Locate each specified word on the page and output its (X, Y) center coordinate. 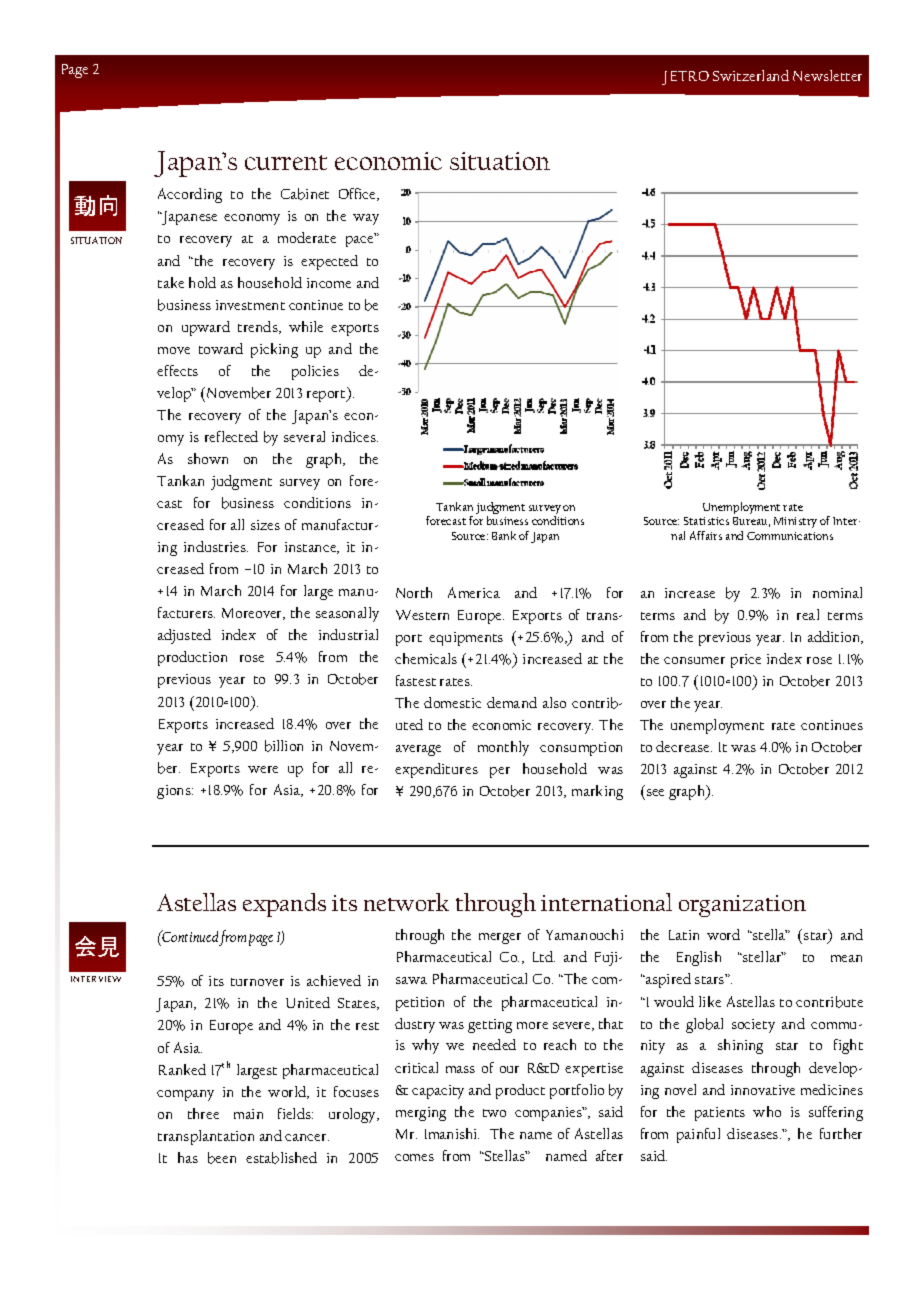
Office (358, 194)
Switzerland (751, 75)
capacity (438, 1092)
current (286, 162)
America (474, 592)
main (248, 1114)
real (808, 614)
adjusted (184, 636)
